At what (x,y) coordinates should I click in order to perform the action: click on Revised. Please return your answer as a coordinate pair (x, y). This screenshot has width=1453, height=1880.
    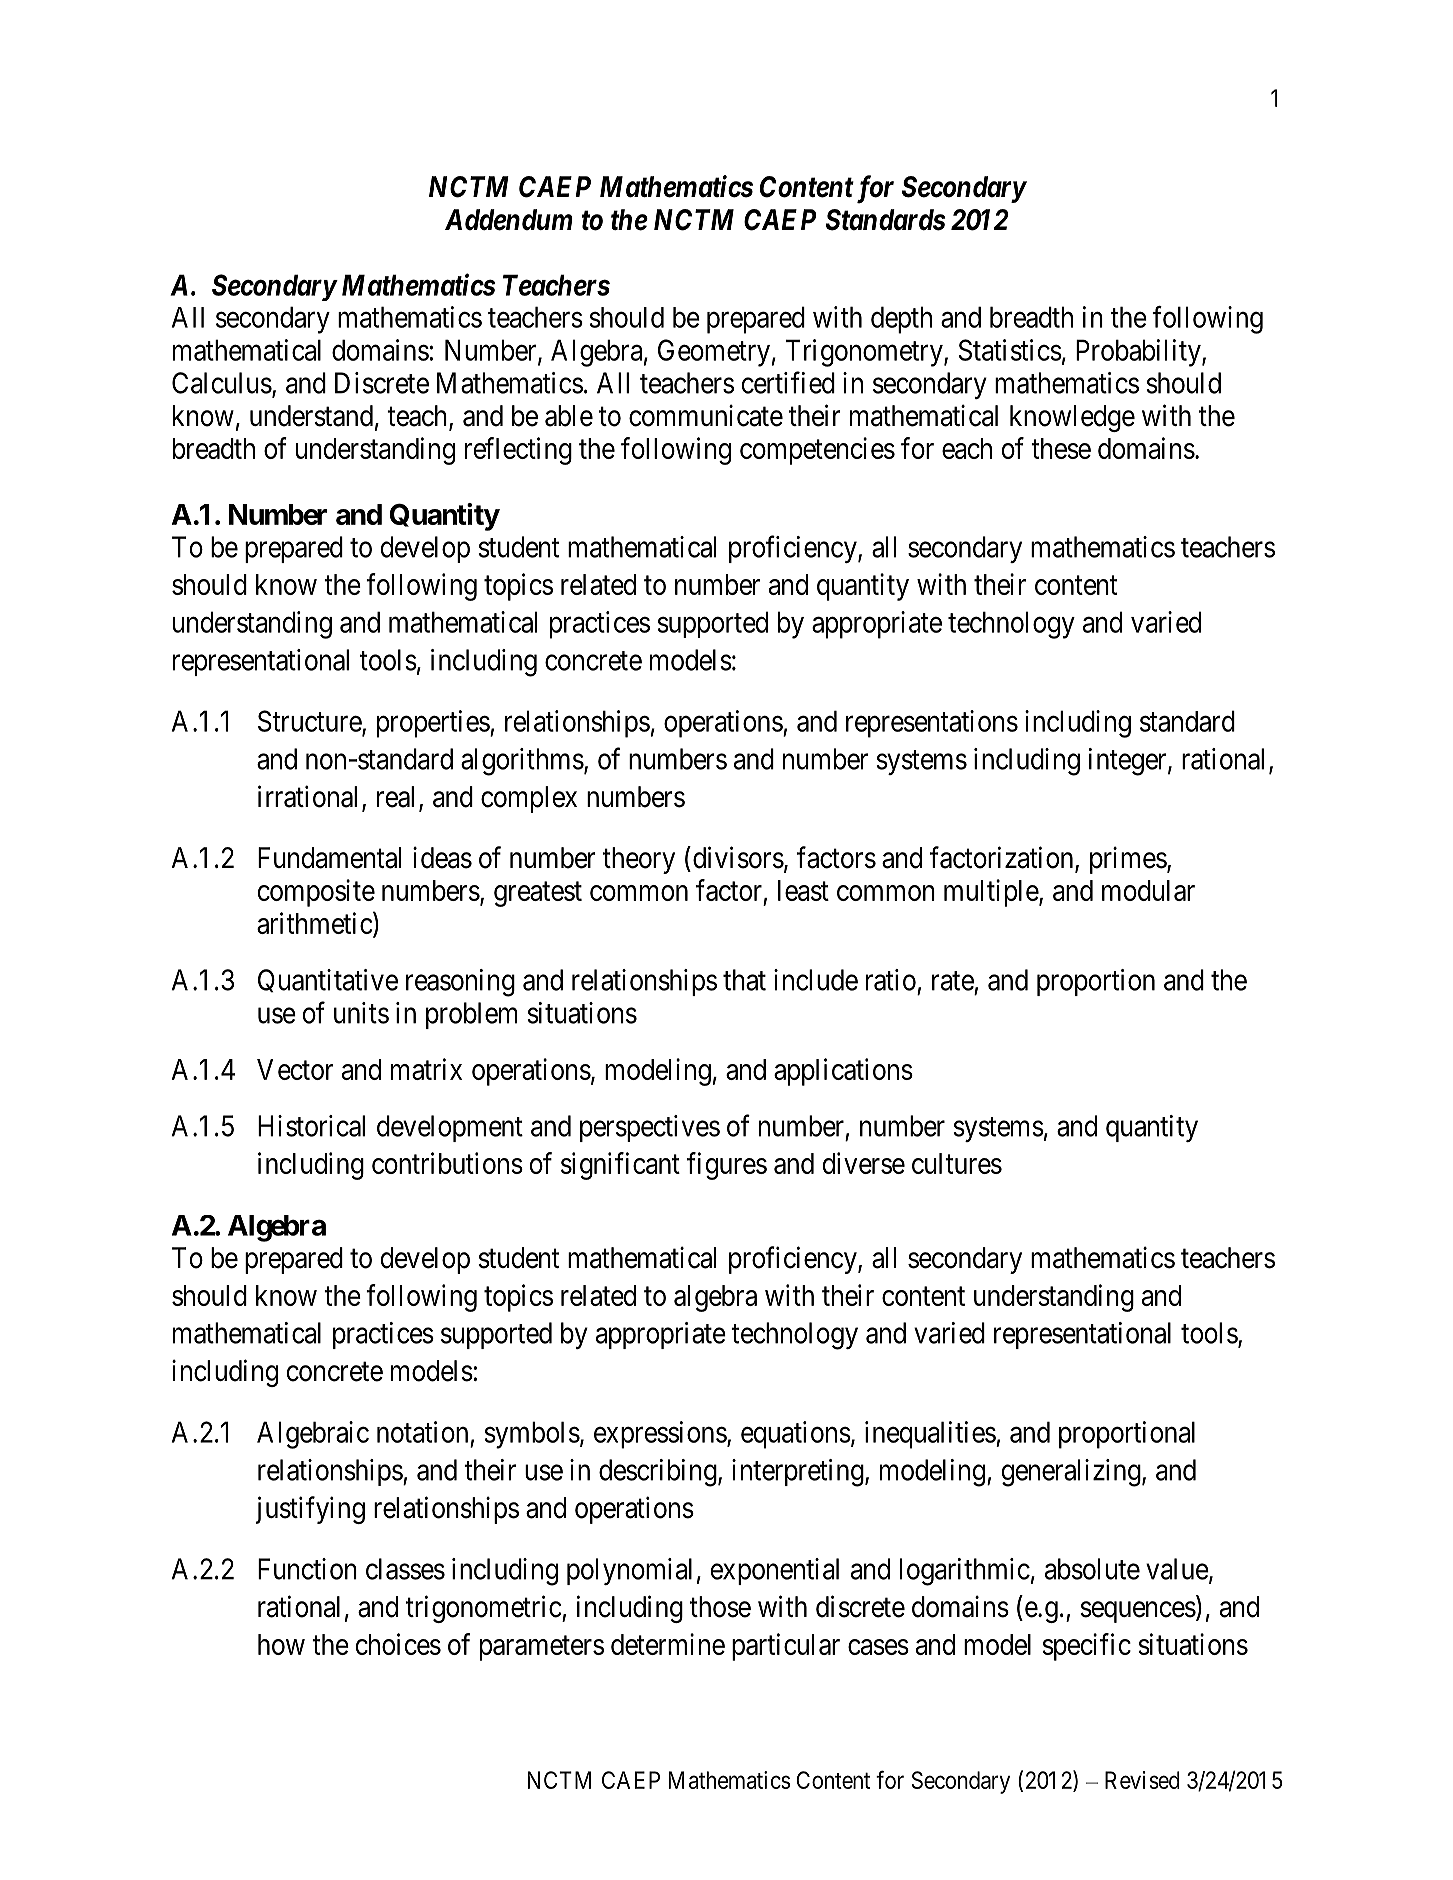
    Looking at the image, I should click on (1142, 1780).
